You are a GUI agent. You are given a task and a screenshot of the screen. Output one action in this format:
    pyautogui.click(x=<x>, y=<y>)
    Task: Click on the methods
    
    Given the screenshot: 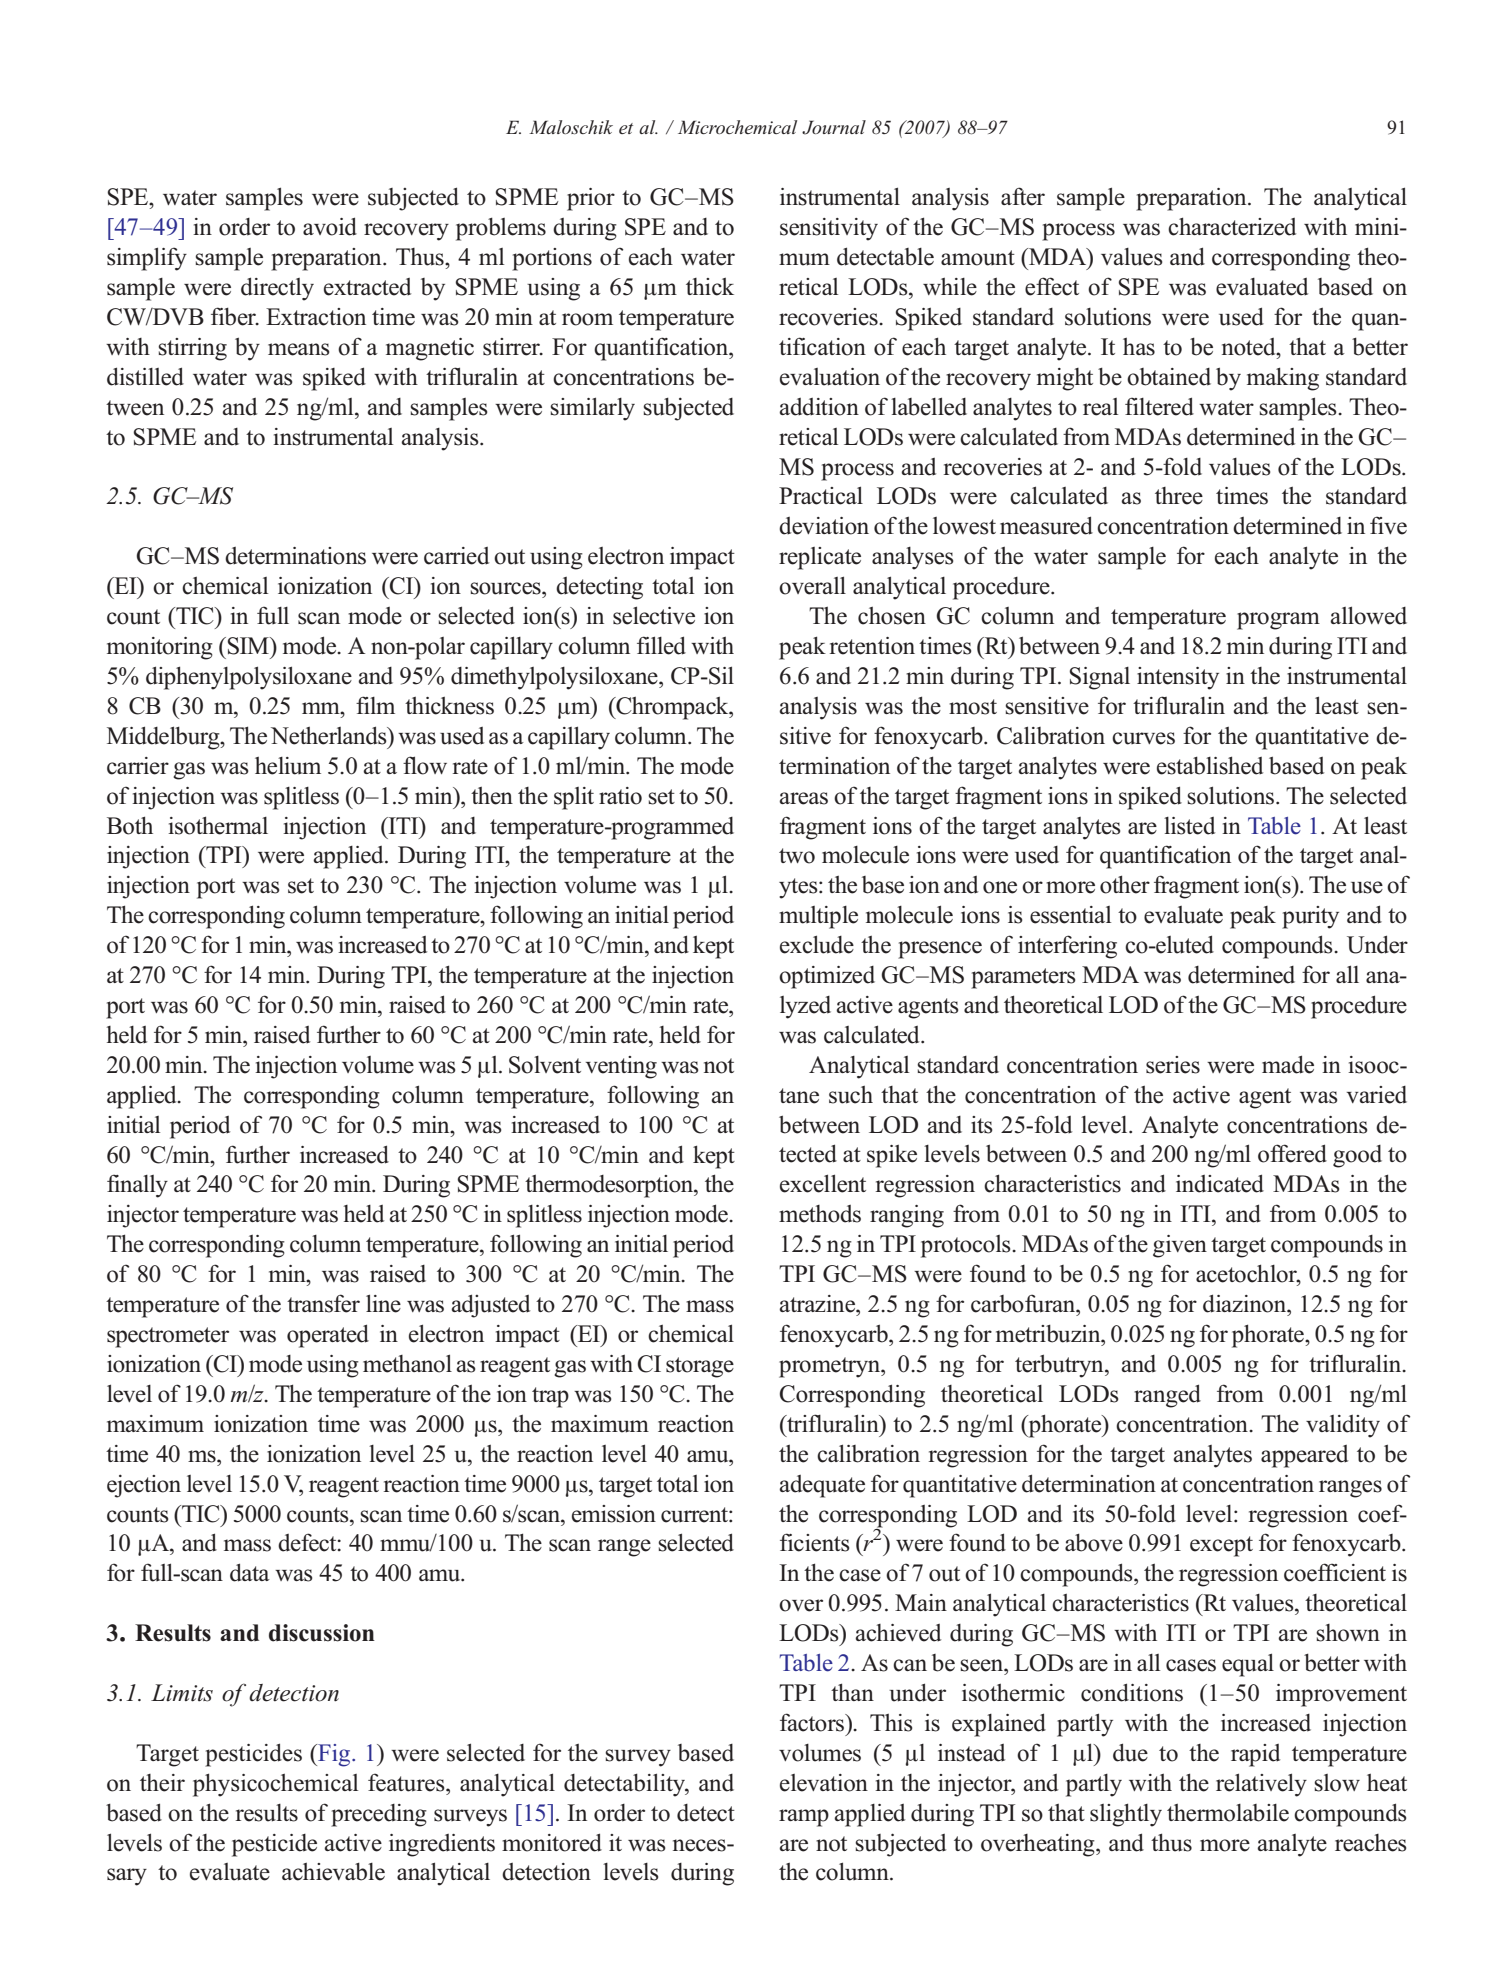 What is the action you would take?
    pyautogui.click(x=820, y=1214)
